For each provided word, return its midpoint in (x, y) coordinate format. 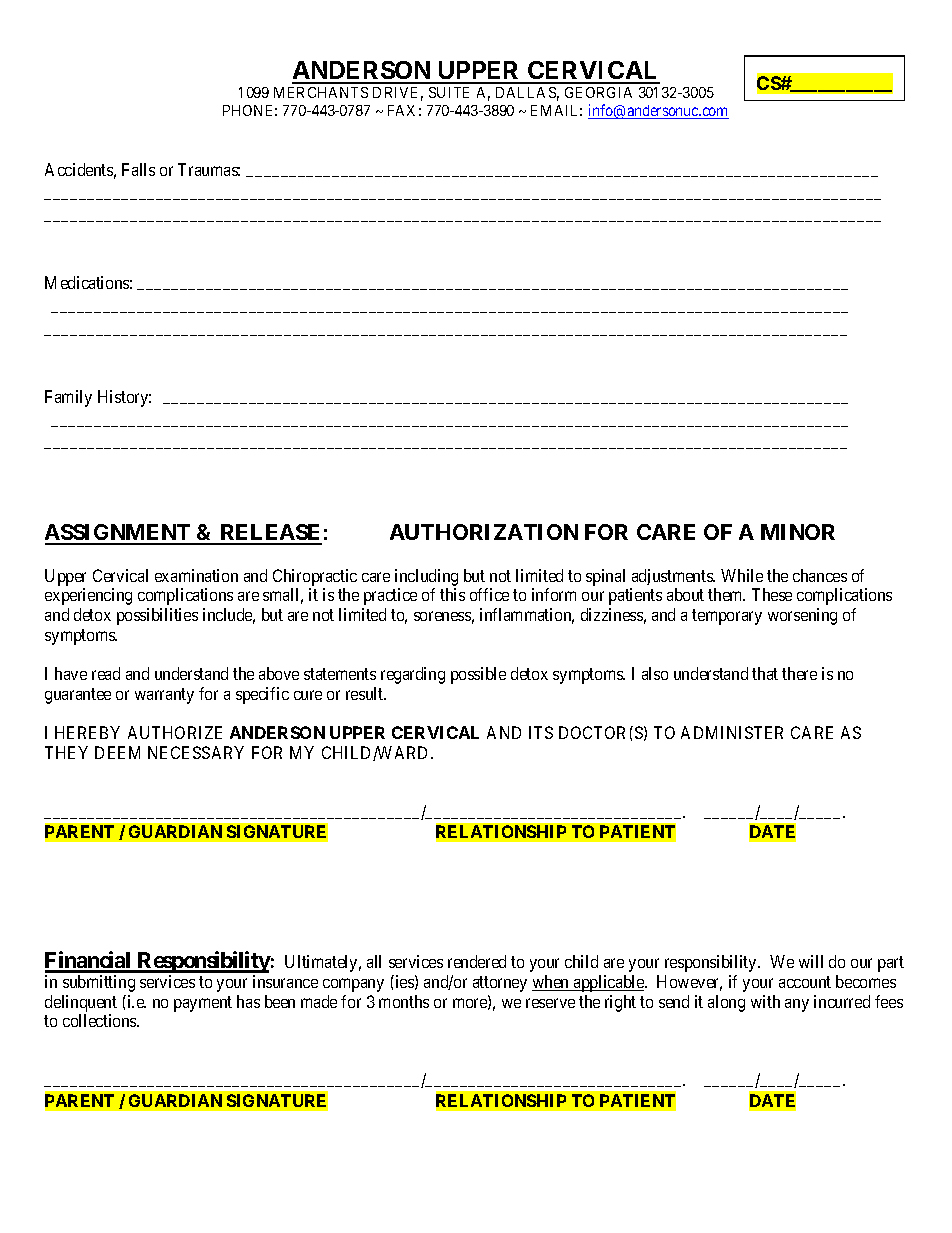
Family (68, 398)
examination (196, 575)
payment (203, 1004)
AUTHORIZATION (484, 532)
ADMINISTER (732, 732)
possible (478, 675)
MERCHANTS (321, 92)
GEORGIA (598, 92)
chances (820, 575)
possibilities (157, 616)
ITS (541, 732)
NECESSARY (196, 752)
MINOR (798, 532)
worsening (802, 616)
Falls (138, 169)
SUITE (449, 92)
